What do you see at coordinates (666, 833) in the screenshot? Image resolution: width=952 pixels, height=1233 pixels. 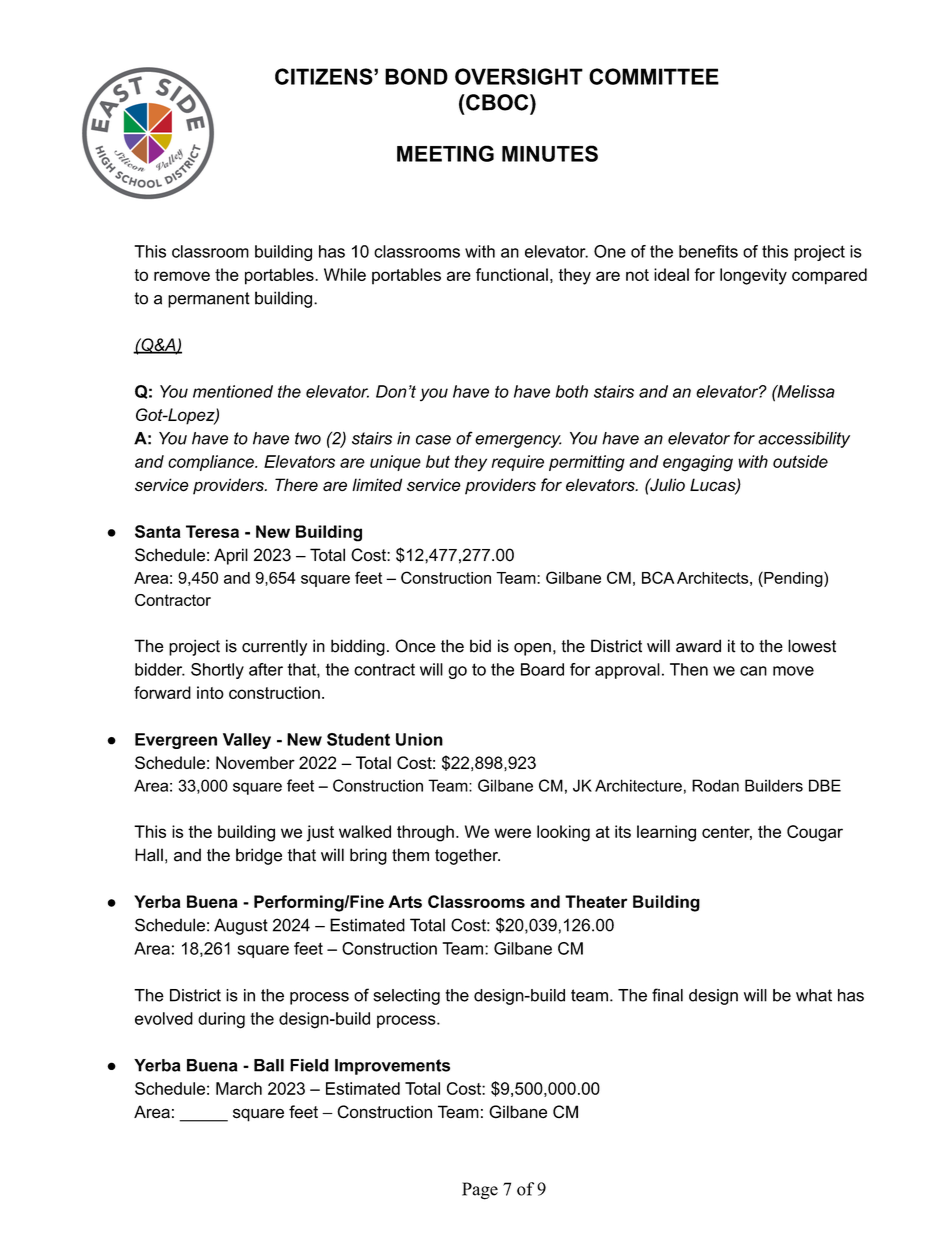 I see `learning` at bounding box center [666, 833].
